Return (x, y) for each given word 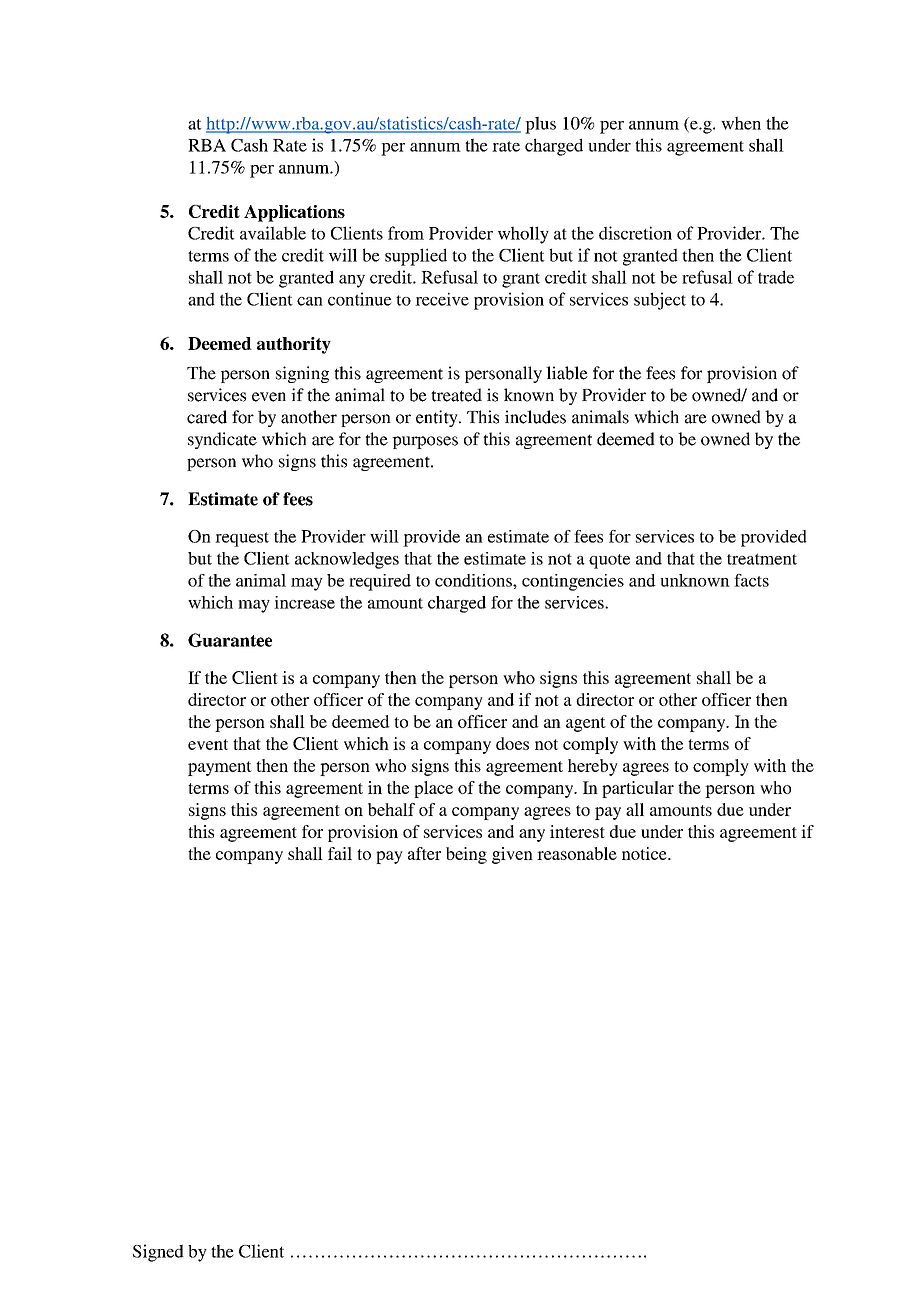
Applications (294, 213)
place (433, 789)
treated (456, 395)
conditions (474, 580)
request (242, 539)
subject (660, 301)
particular (638, 789)
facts (751, 580)
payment (220, 768)
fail (340, 853)
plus (540, 125)
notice (645, 853)
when (741, 123)
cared (207, 417)
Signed (158, 1253)
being (466, 855)
